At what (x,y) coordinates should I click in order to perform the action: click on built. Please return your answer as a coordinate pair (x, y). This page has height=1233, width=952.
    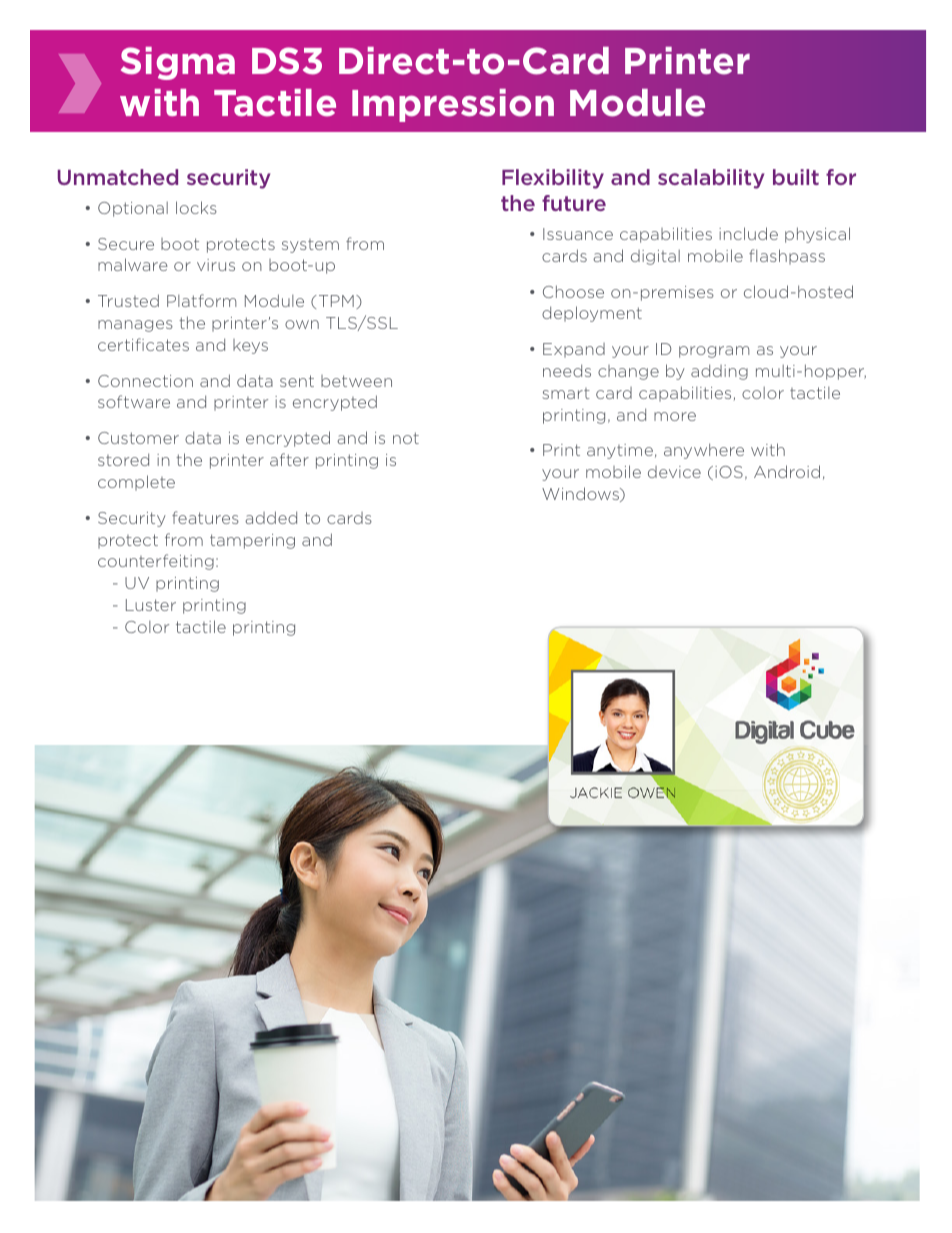
    Looking at the image, I should click on (796, 177).
